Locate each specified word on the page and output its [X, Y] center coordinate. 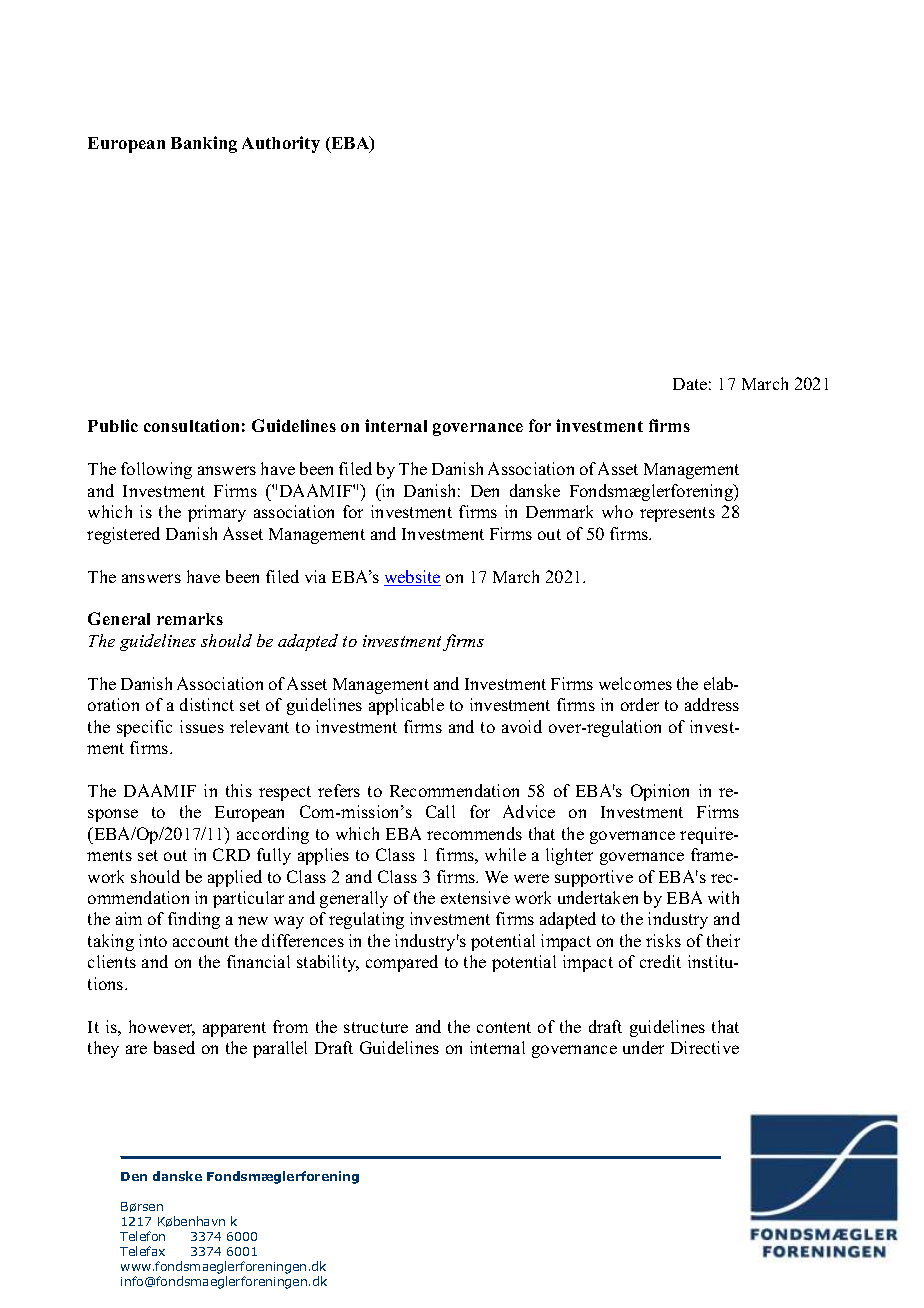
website [412, 578]
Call [440, 811]
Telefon [142, 1236]
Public [113, 425]
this [239, 790]
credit [660, 961]
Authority [281, 144]
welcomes [635, 683]
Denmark [559, 511]
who [617, 511]
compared [402, 963]
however [162, 1028]
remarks [190, 619]
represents [677, 514]
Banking [204, 144]
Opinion [660, 792]
